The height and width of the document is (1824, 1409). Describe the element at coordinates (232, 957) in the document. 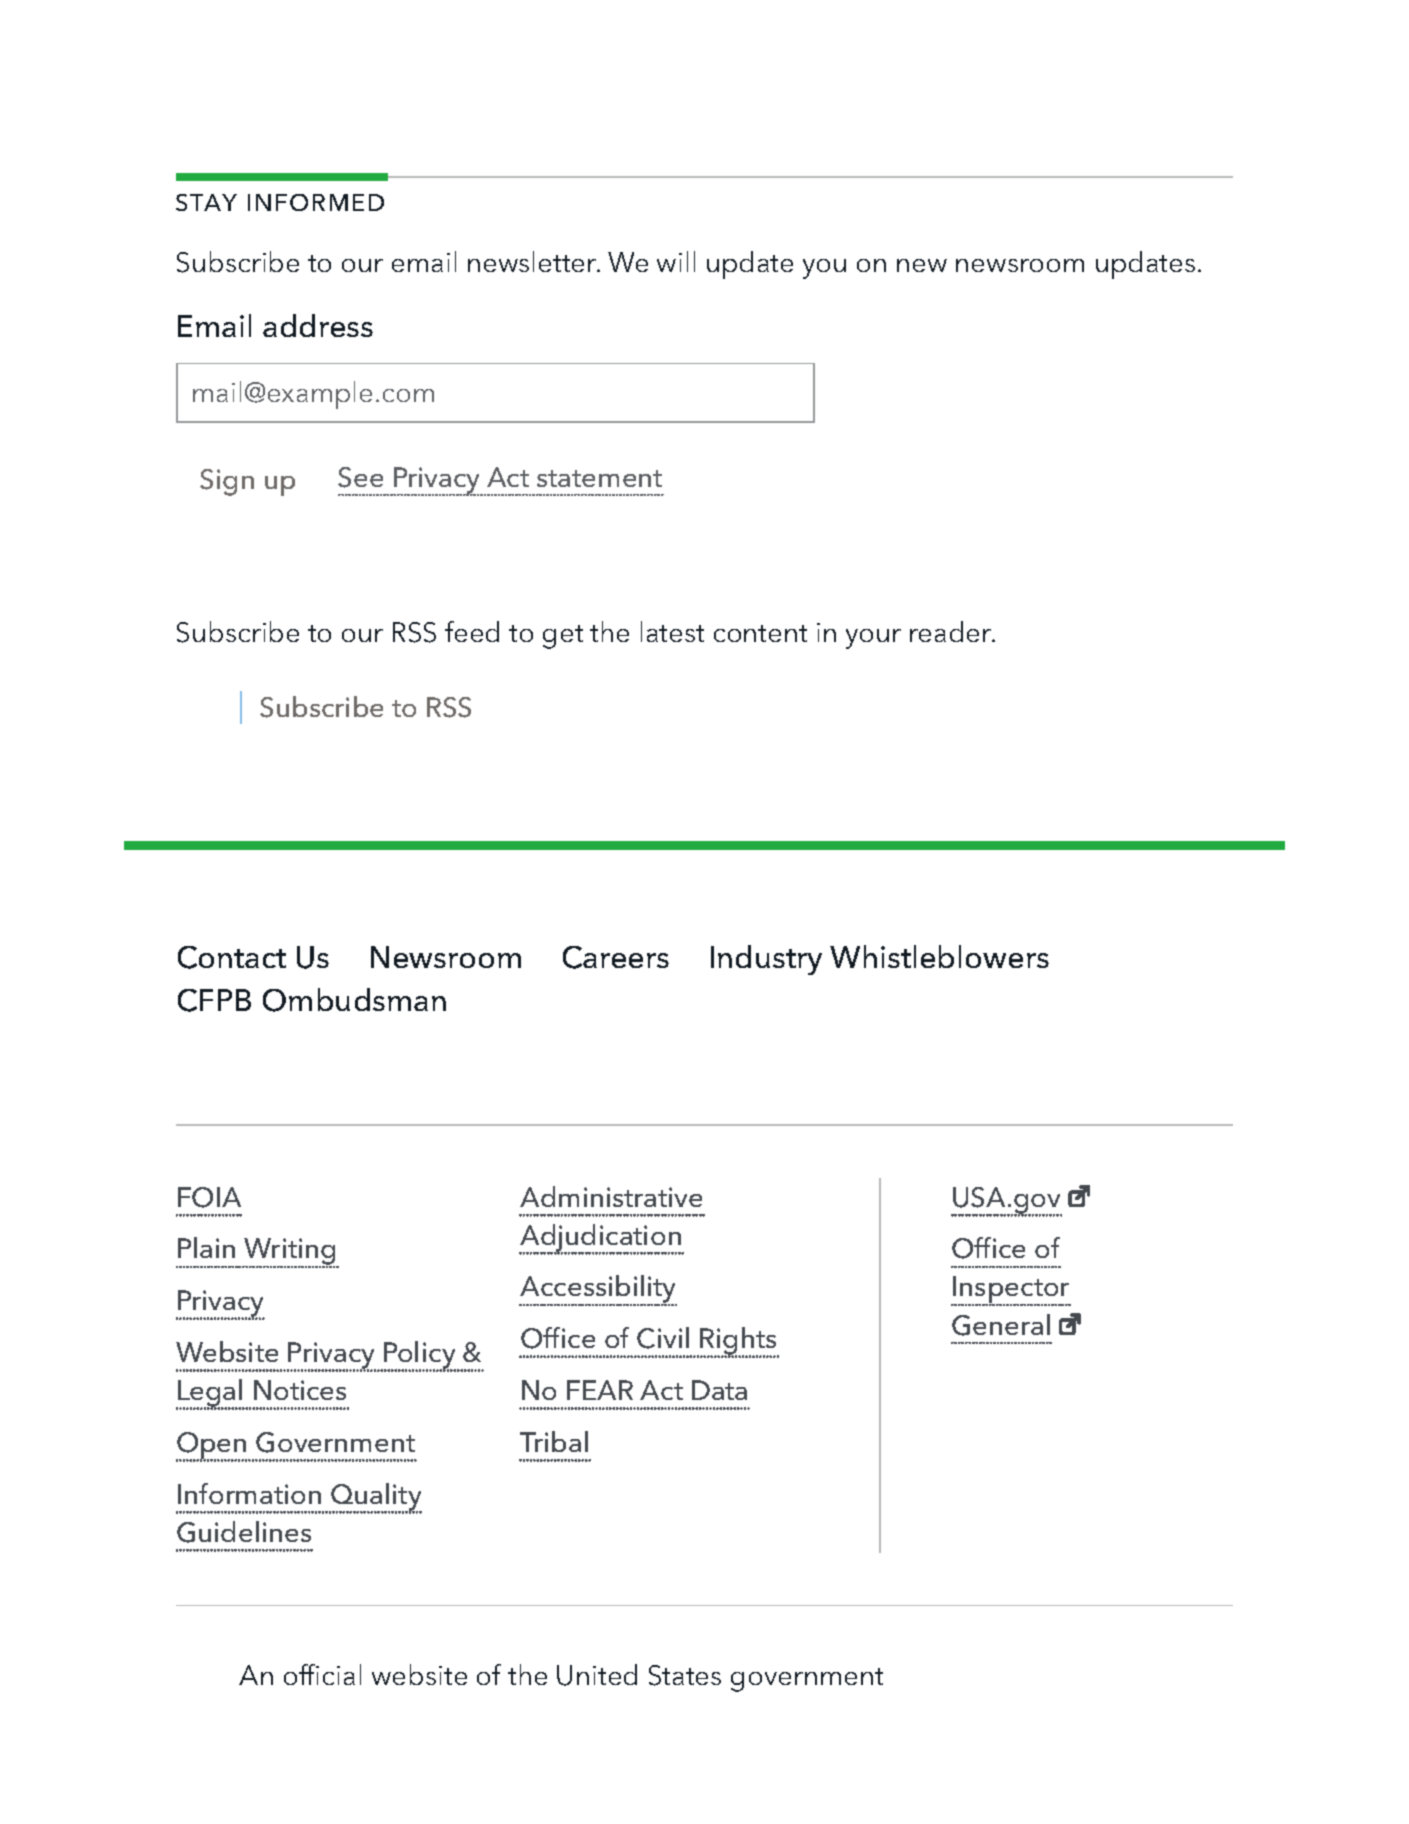

I see `Contact` at that location.
